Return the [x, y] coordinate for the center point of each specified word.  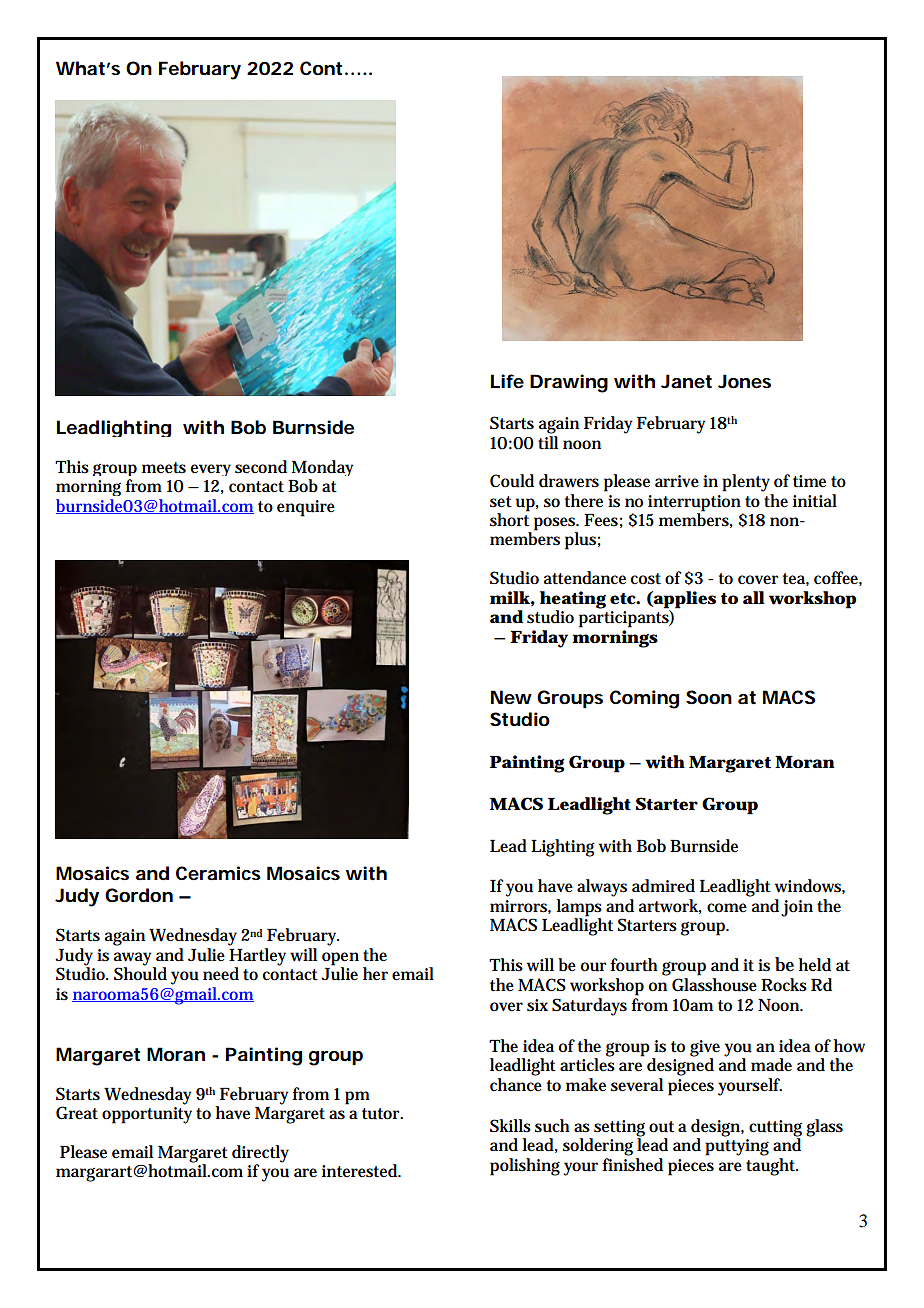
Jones [744, 381]
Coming [644, 699]
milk [510, 597]
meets [164, 468]
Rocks [784, 985]
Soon [709, 697]
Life [507, 381]
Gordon [139, 895]
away [134, 960]
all [754, 597]
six [537, 1005]
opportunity [147, 1115]
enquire [306, 508]
